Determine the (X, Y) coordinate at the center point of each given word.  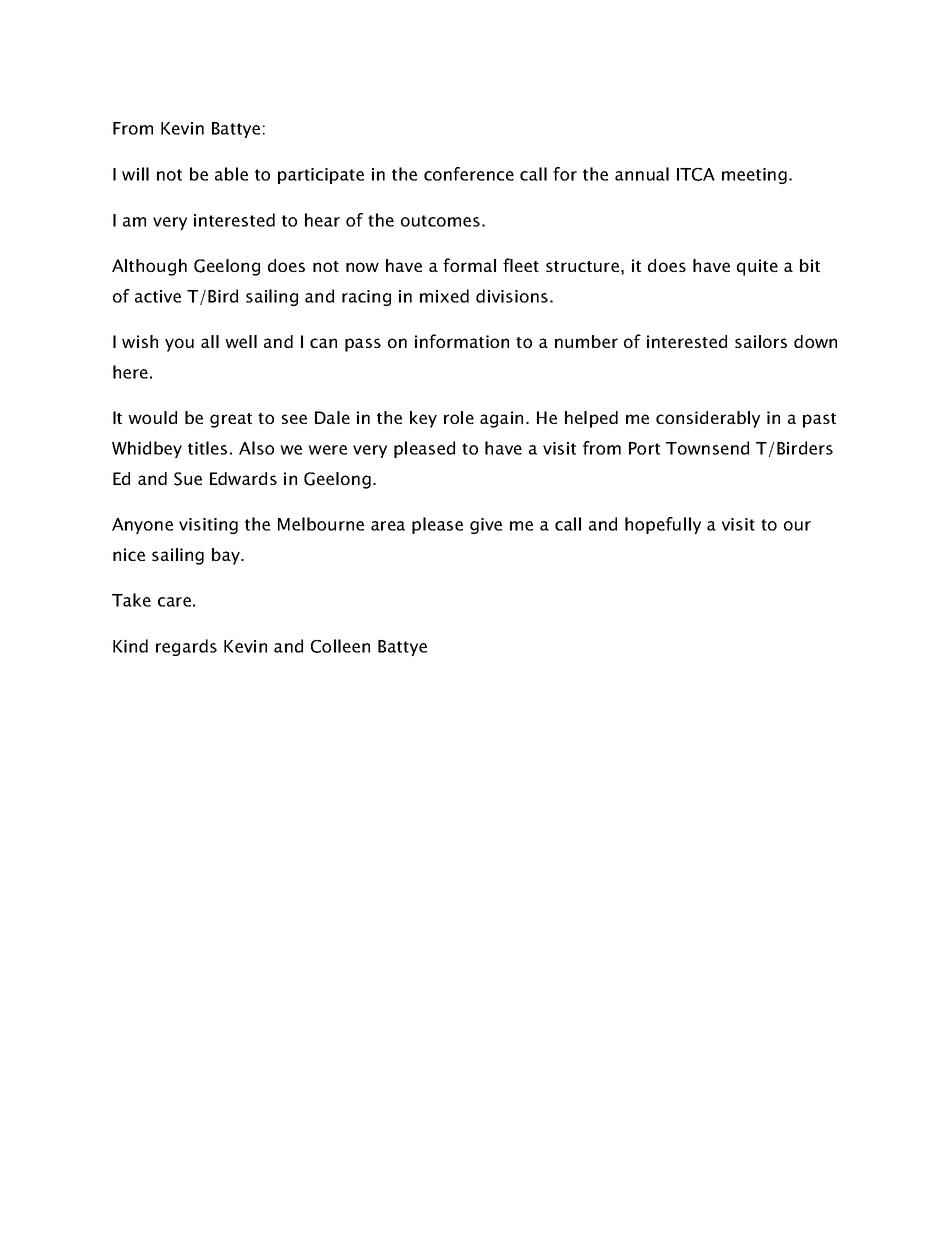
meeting (754, 176)
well (241, 341)
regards (186, 647)
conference (469, 174)
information (462, 341)
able (231, 174)
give (486, 526)
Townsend (707, 448)
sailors (761, 341)
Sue (188, 479)
